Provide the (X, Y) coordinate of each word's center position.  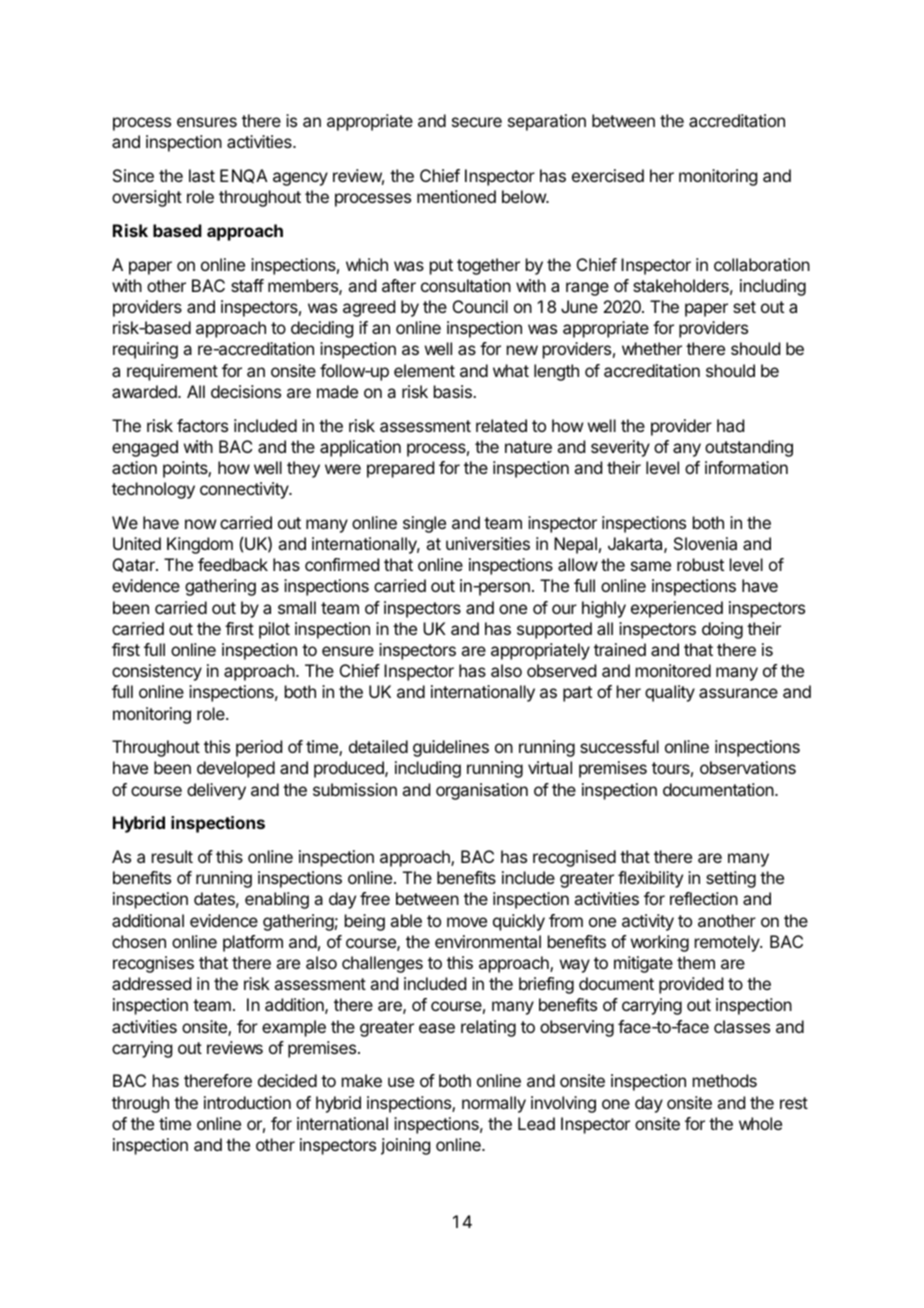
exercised (608, 175)
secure (477, 122)
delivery (216, 791)
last (202, 175)
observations (748, 767)
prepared (400, 469)
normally (494, 1104)
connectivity (245, 490)
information (746, 467)
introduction (247, 1102)
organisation (482, 791)
